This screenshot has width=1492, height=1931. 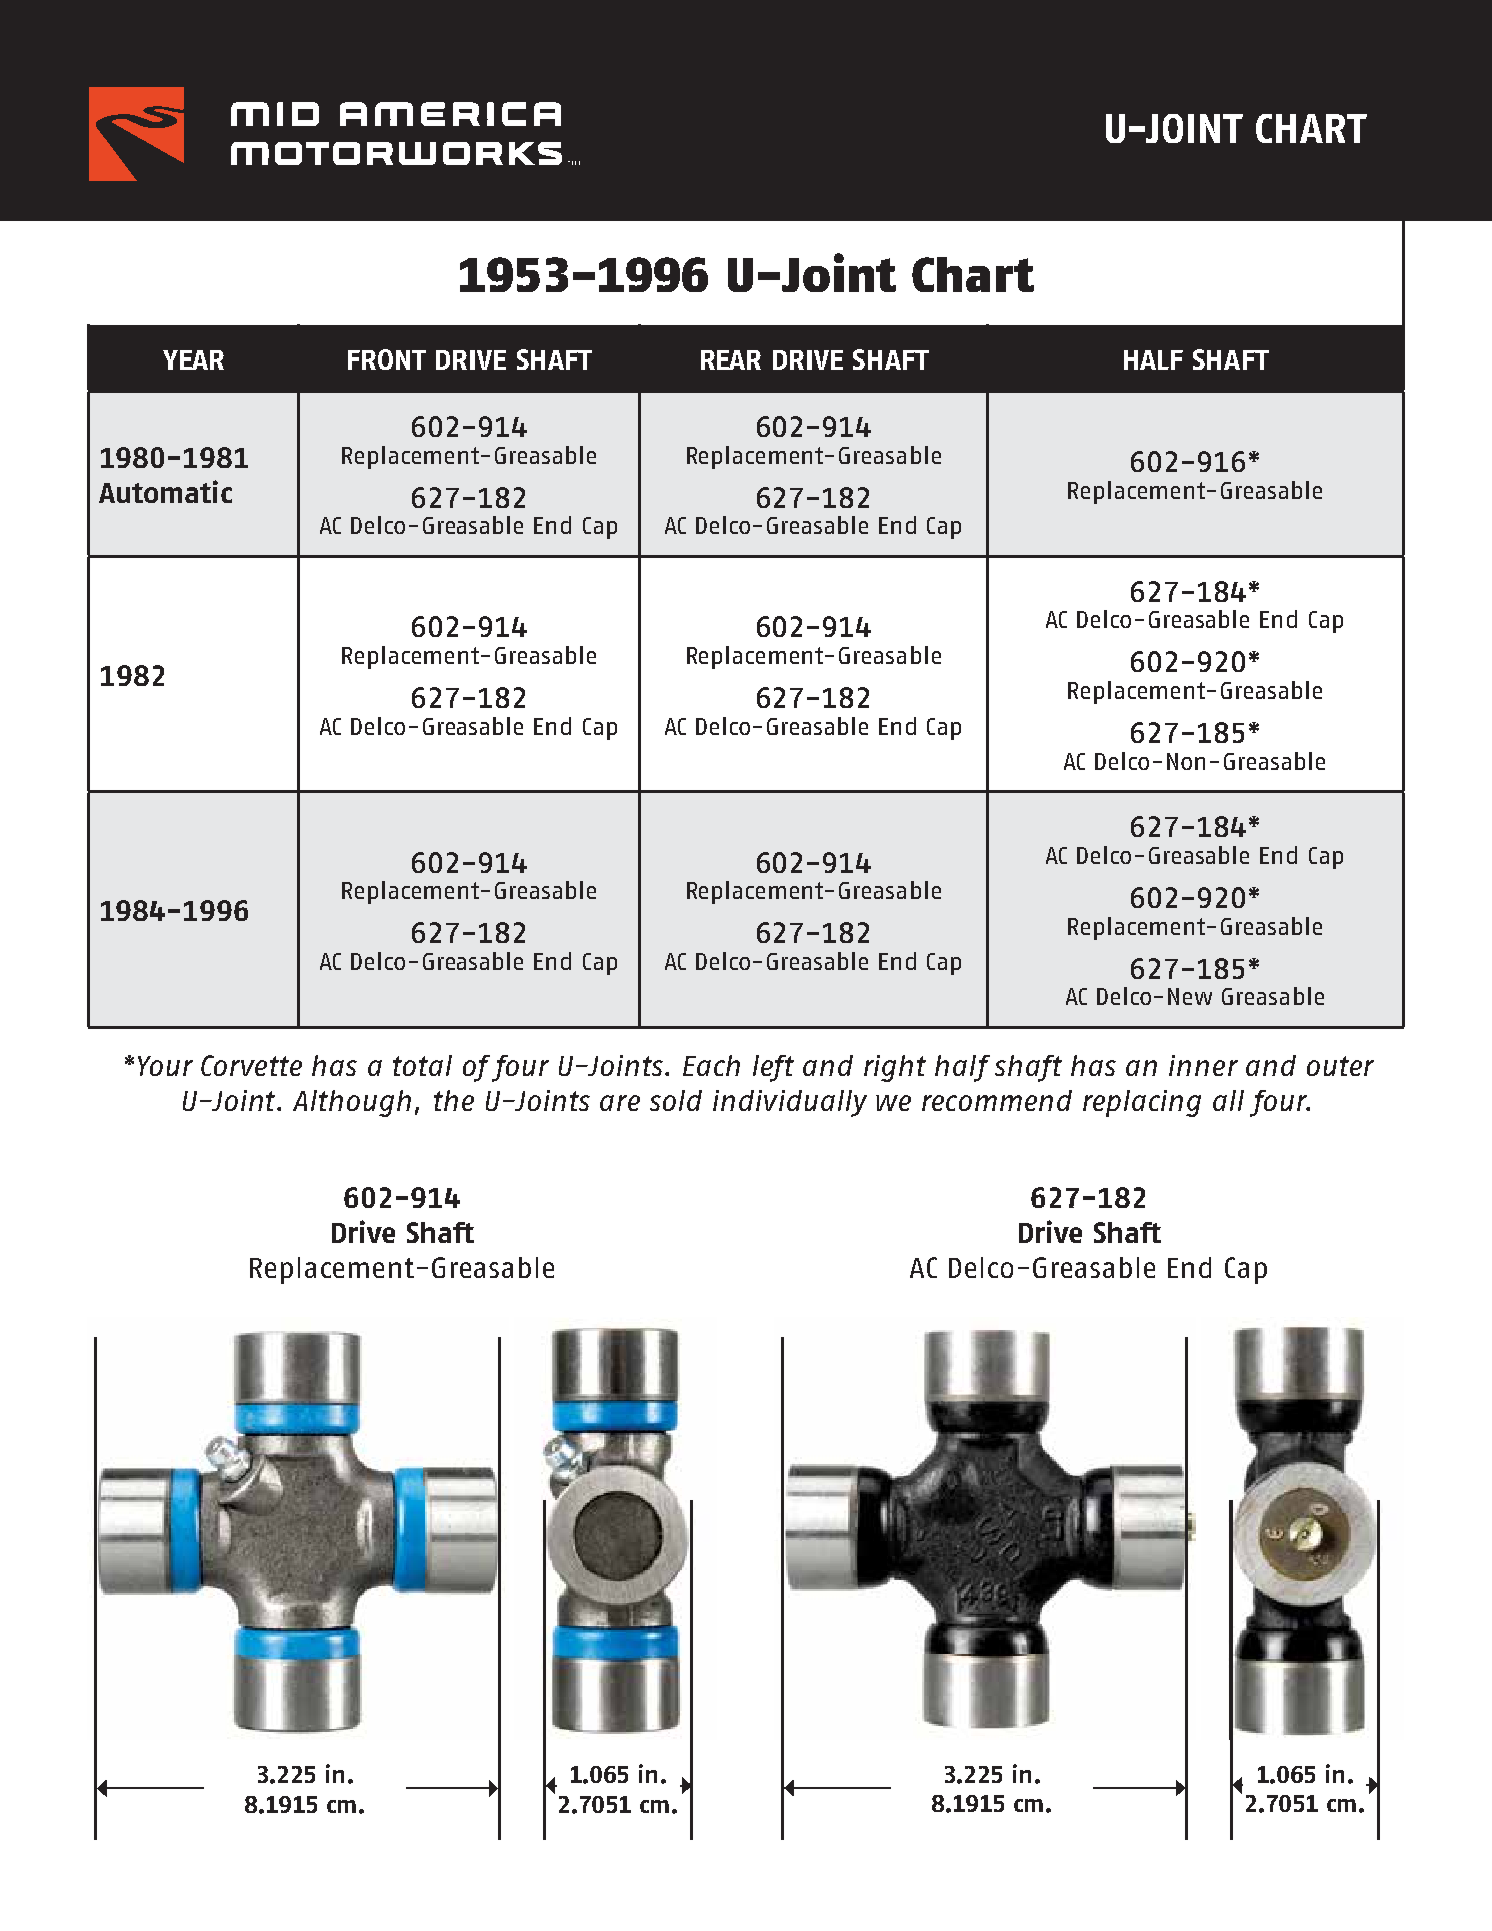 What do you see at coordinates (731, 360) in the screenshot?
I see `REAR` at bounding box center [731, 360].
